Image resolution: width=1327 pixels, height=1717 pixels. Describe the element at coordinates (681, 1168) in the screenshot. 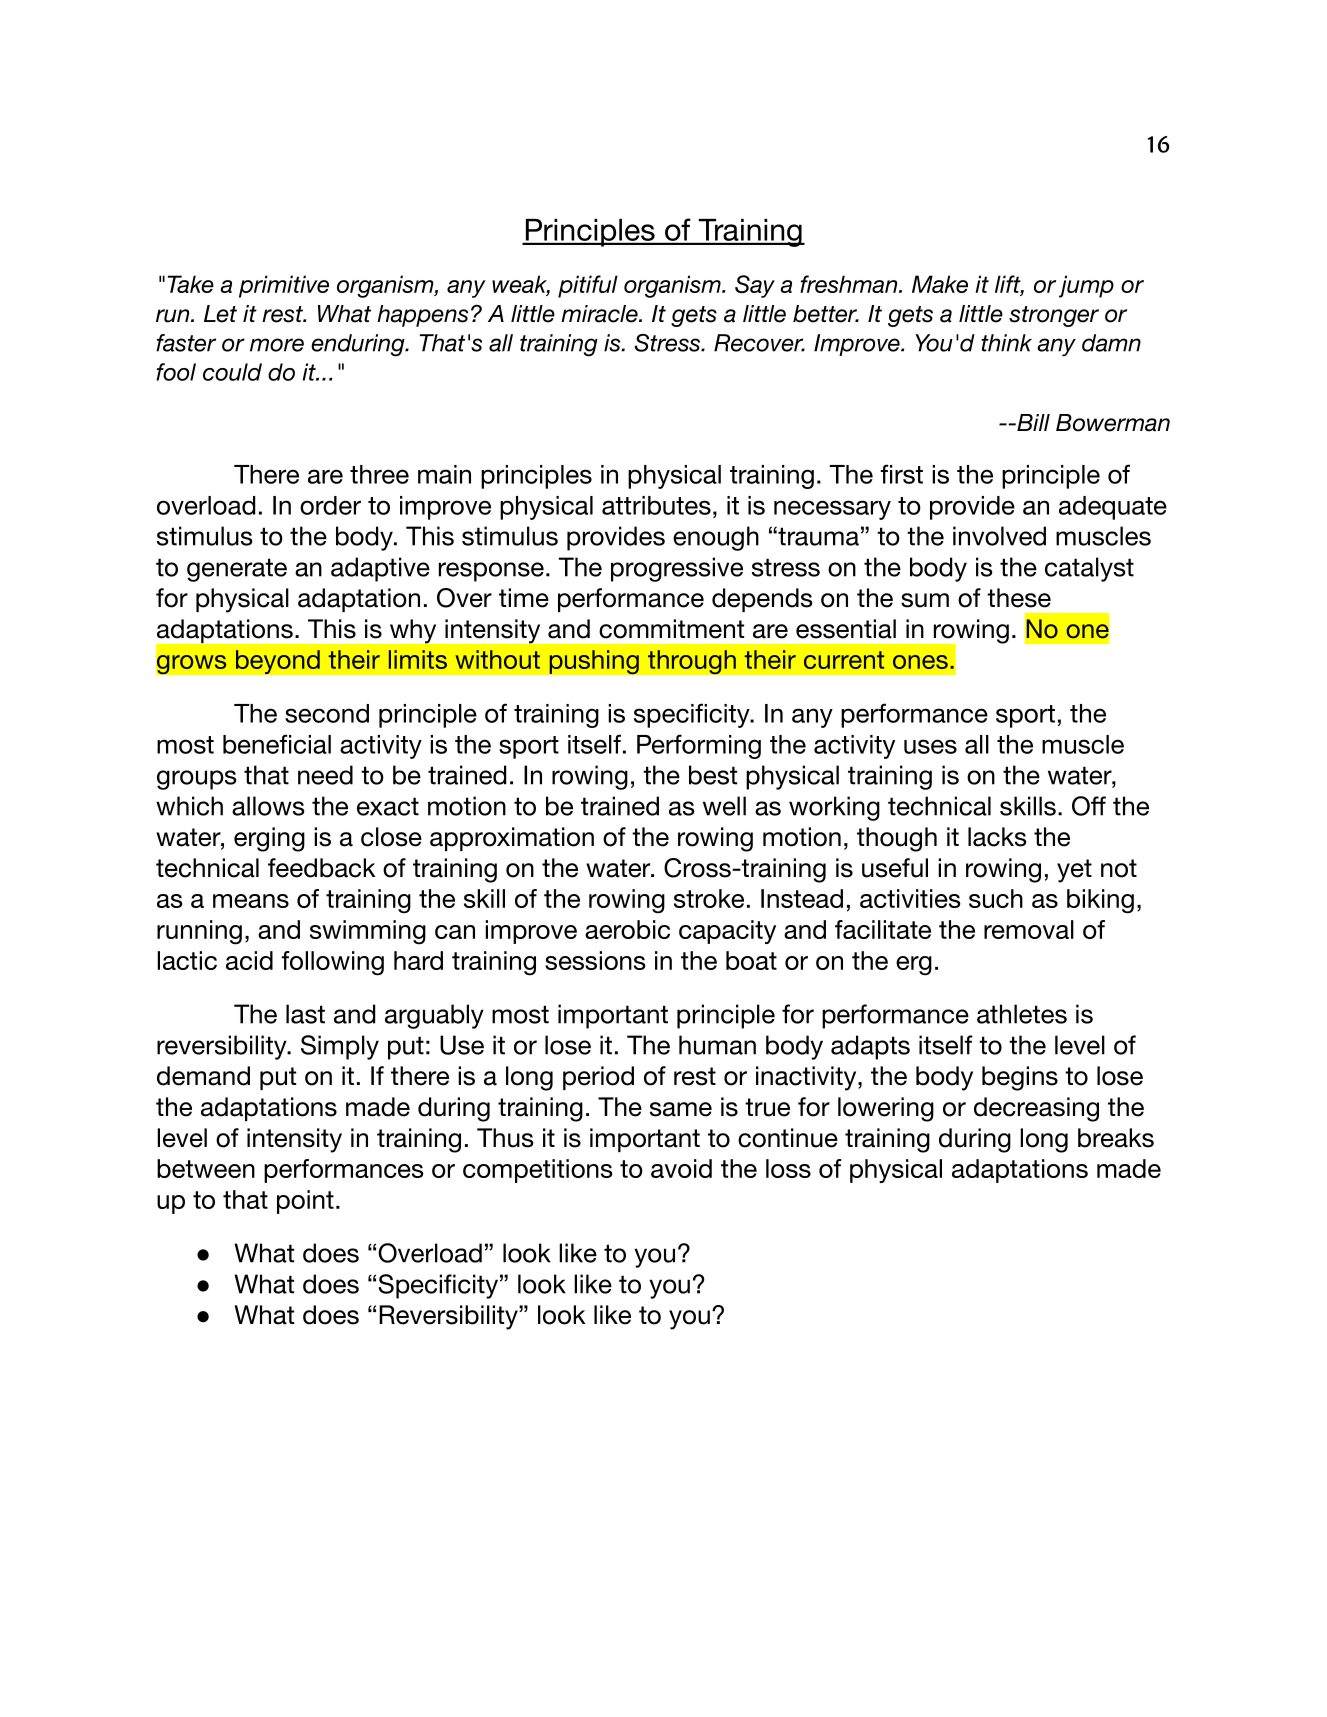

I see `avoid` at that location.
